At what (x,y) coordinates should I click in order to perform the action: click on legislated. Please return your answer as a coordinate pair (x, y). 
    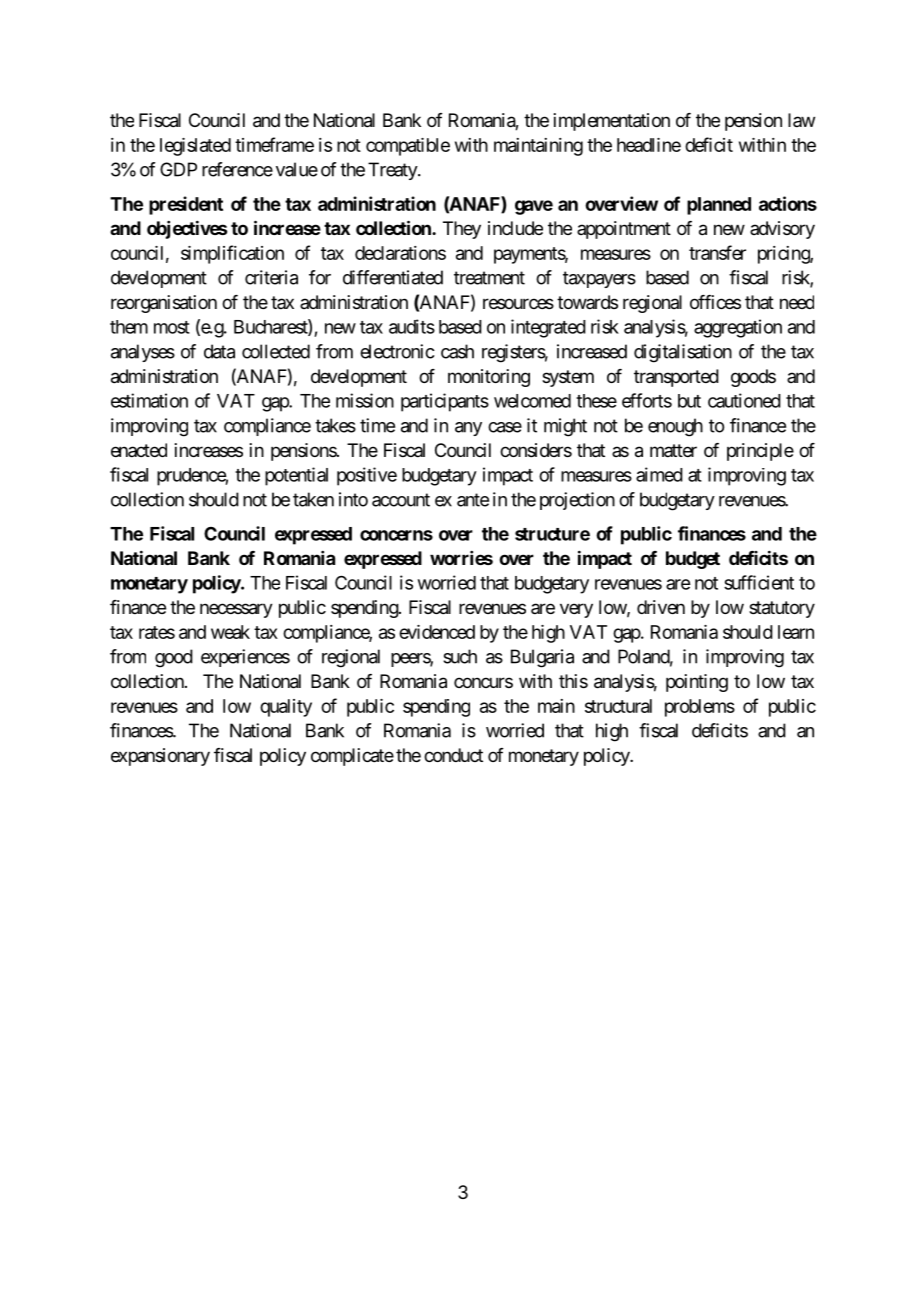
    Looking at the image, I should click on (195, 147).
